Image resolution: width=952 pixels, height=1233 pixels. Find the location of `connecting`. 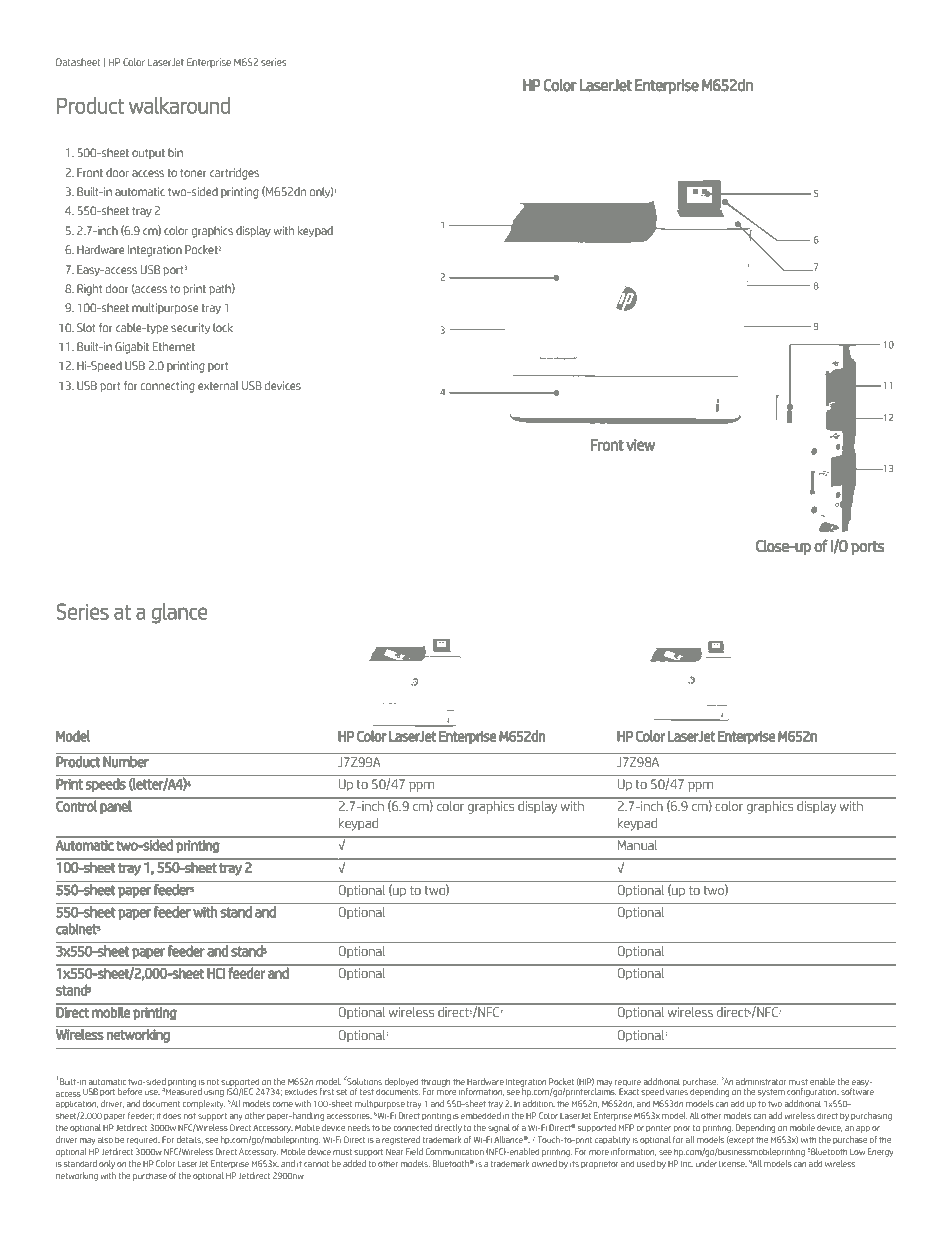

connecting is located at coordinates (168, 387).
